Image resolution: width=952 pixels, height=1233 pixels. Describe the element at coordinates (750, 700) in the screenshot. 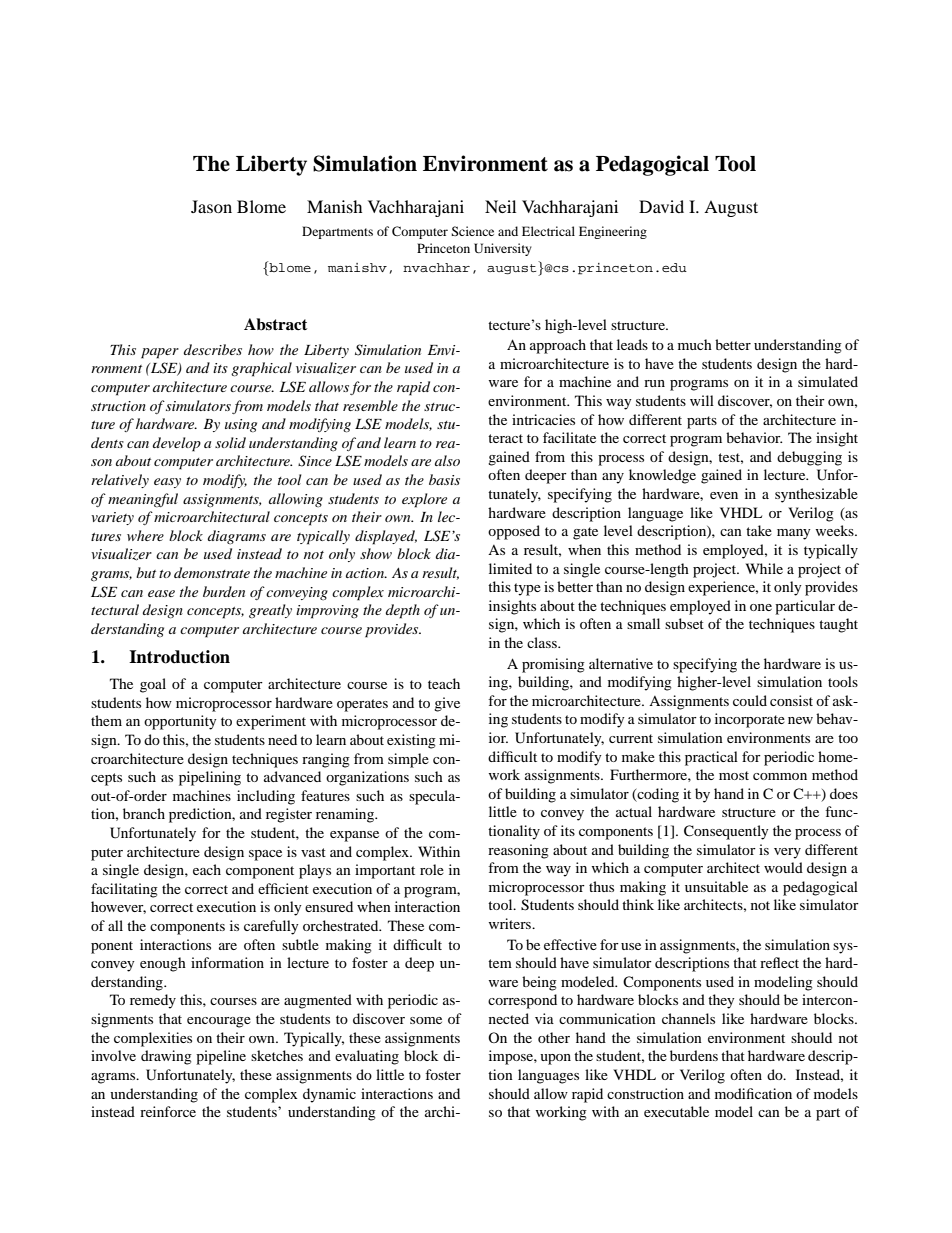

I see `could` at that location.
